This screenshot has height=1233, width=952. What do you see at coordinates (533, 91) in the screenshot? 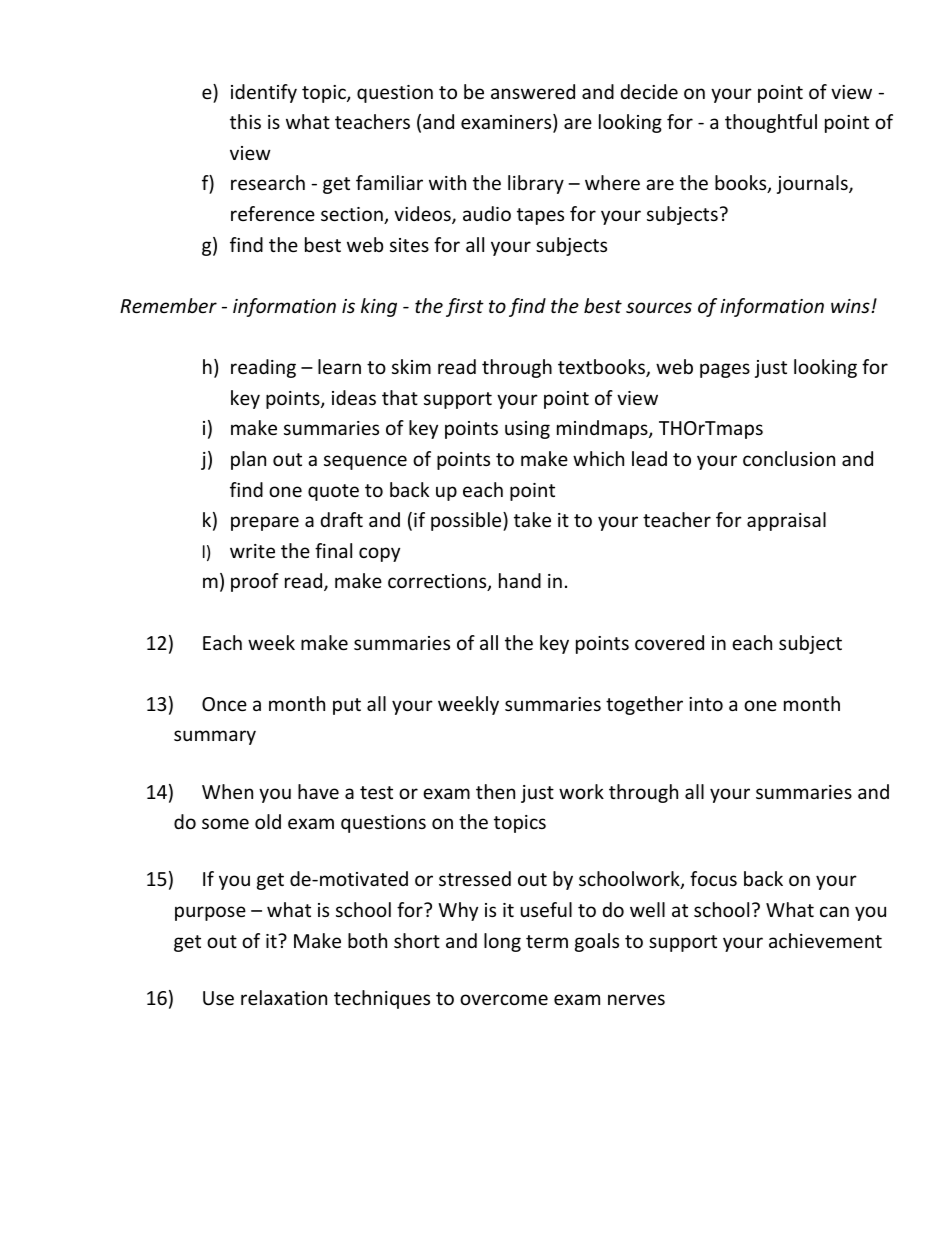
I see `answered` at bounding box center [533, 91].
